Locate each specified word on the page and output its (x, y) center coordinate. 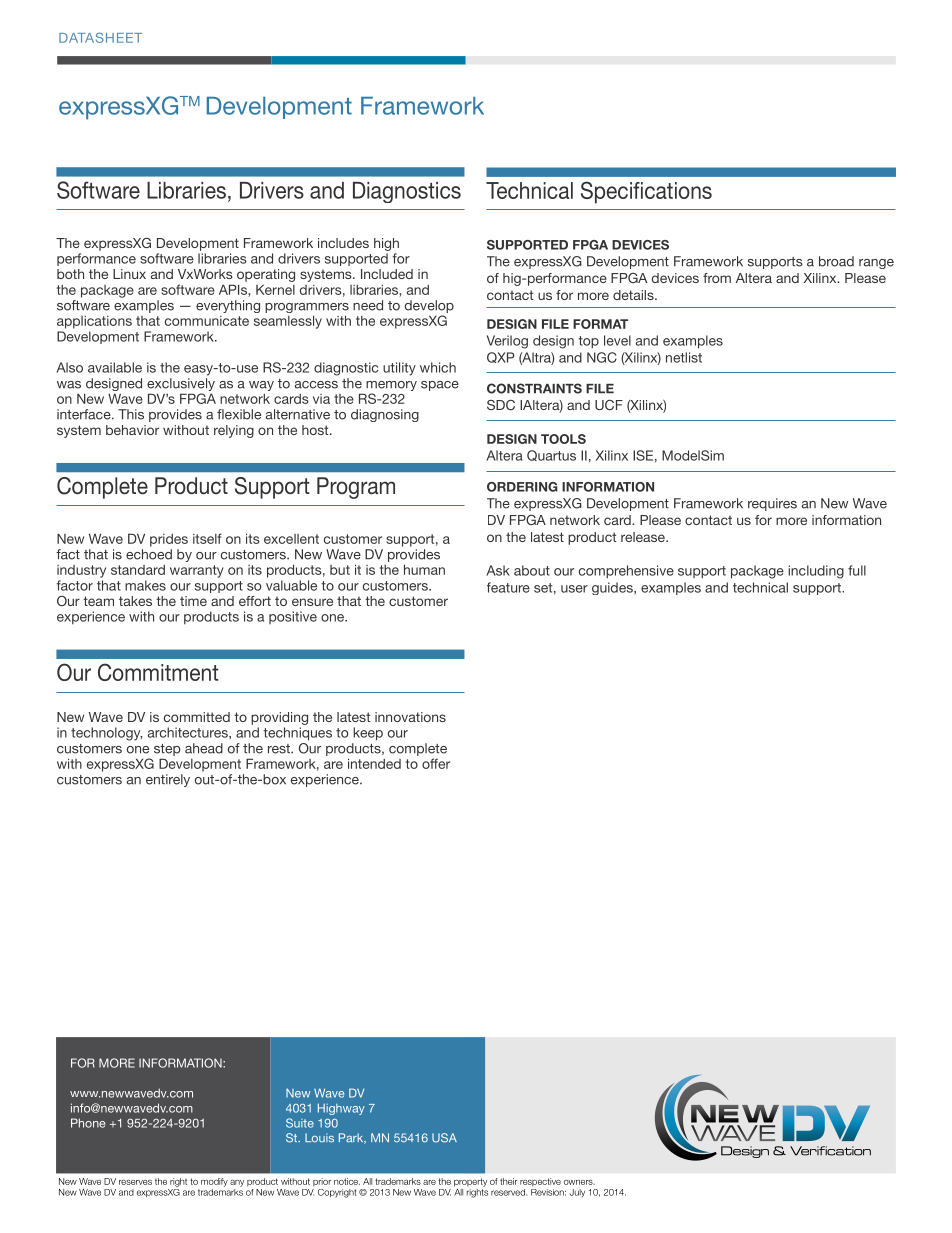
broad (836, 261)
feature (508, 587)
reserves (135, 1182)
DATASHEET (100, 37)
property (470, 1182)
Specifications (646, 192)
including (816, 572)
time (193, 601)
